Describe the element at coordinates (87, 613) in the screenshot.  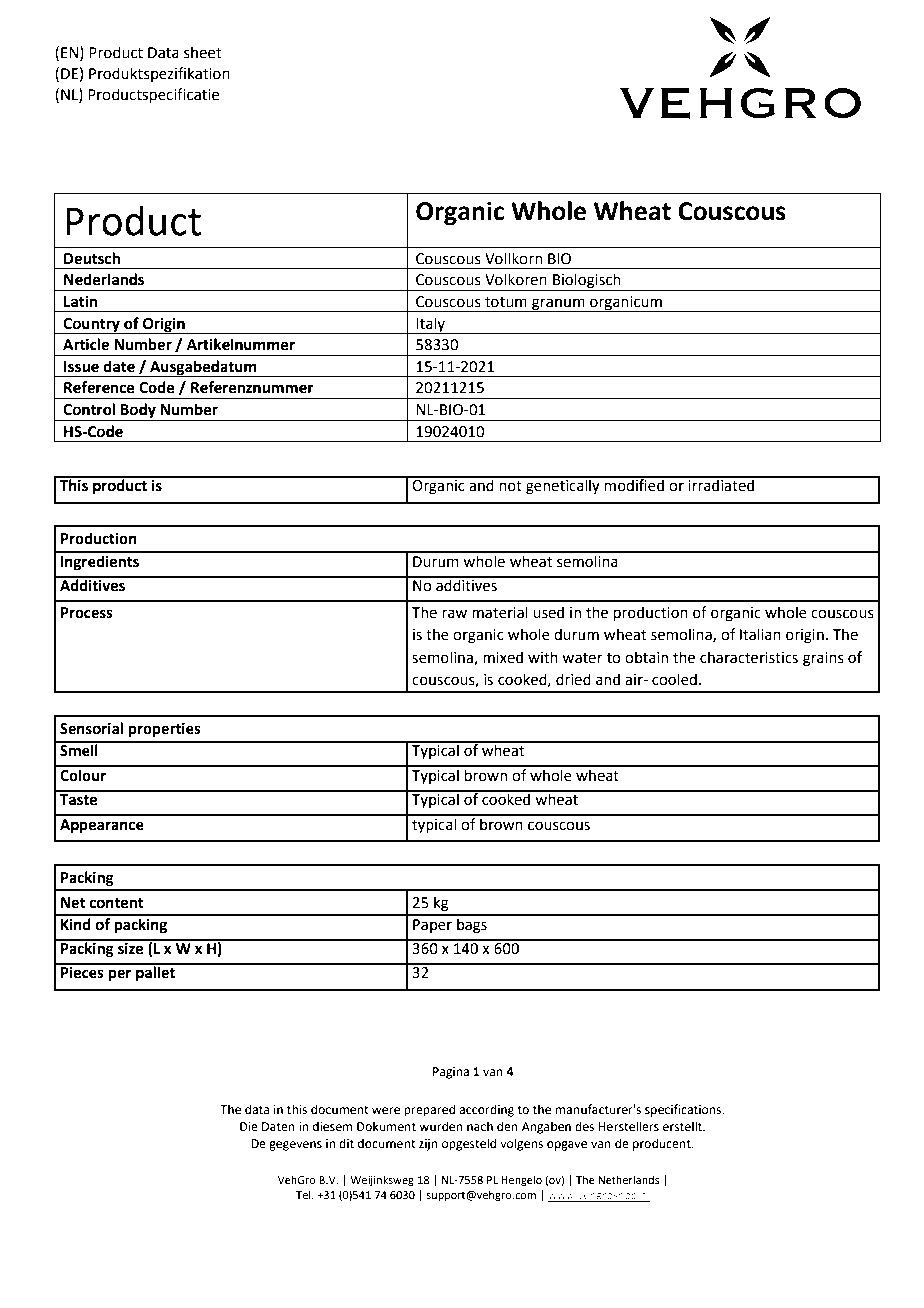
I see `Process` at that location.
